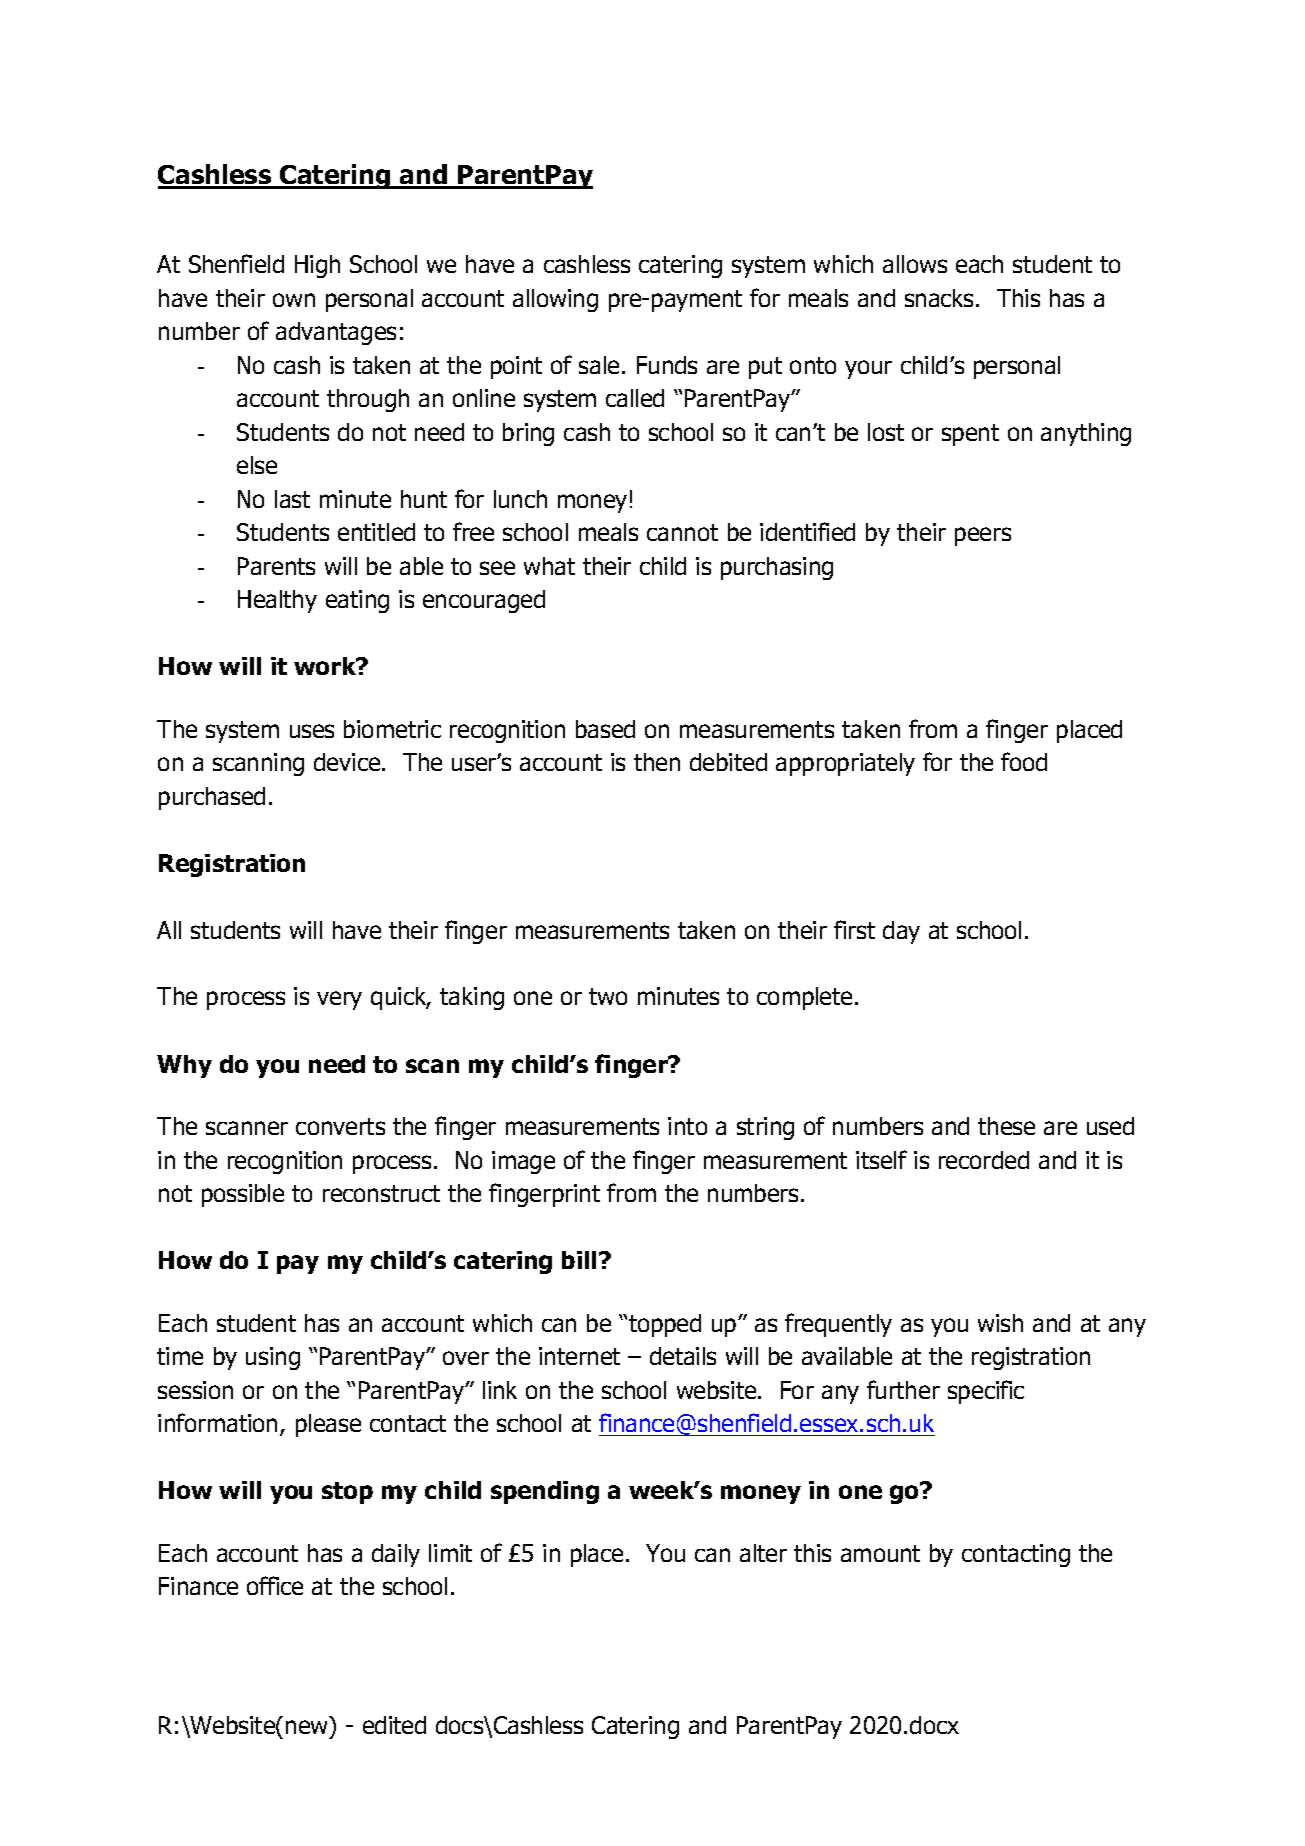 This image has width=1305, height=1846. What do you see at coordinates (339, 1000) in the image?
I see `very` at bounding box center [339, 1000].
